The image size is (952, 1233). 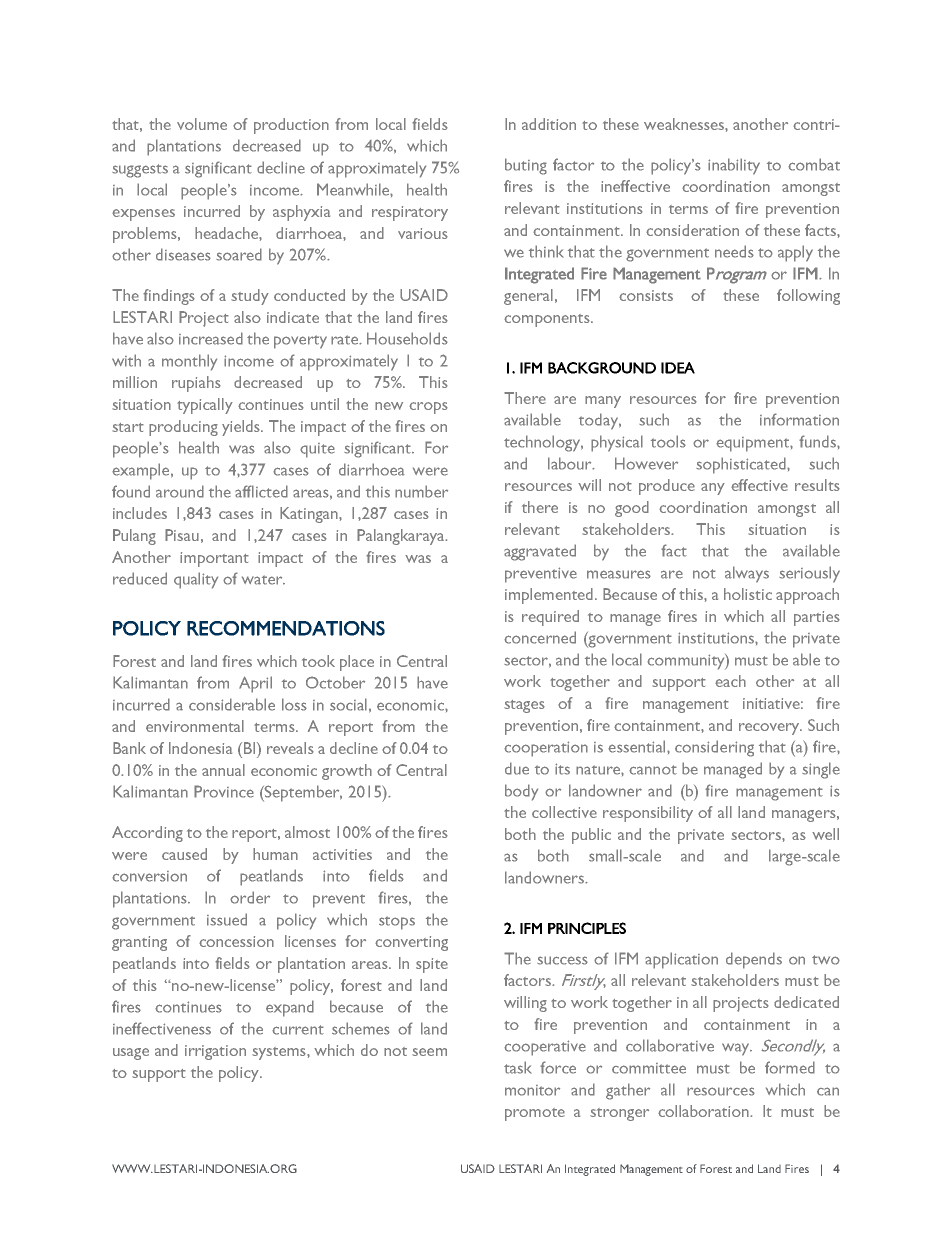 What do you see at coordinates (540, 637) in the image?
I see `concerned` at bounding box center [540, 637].
